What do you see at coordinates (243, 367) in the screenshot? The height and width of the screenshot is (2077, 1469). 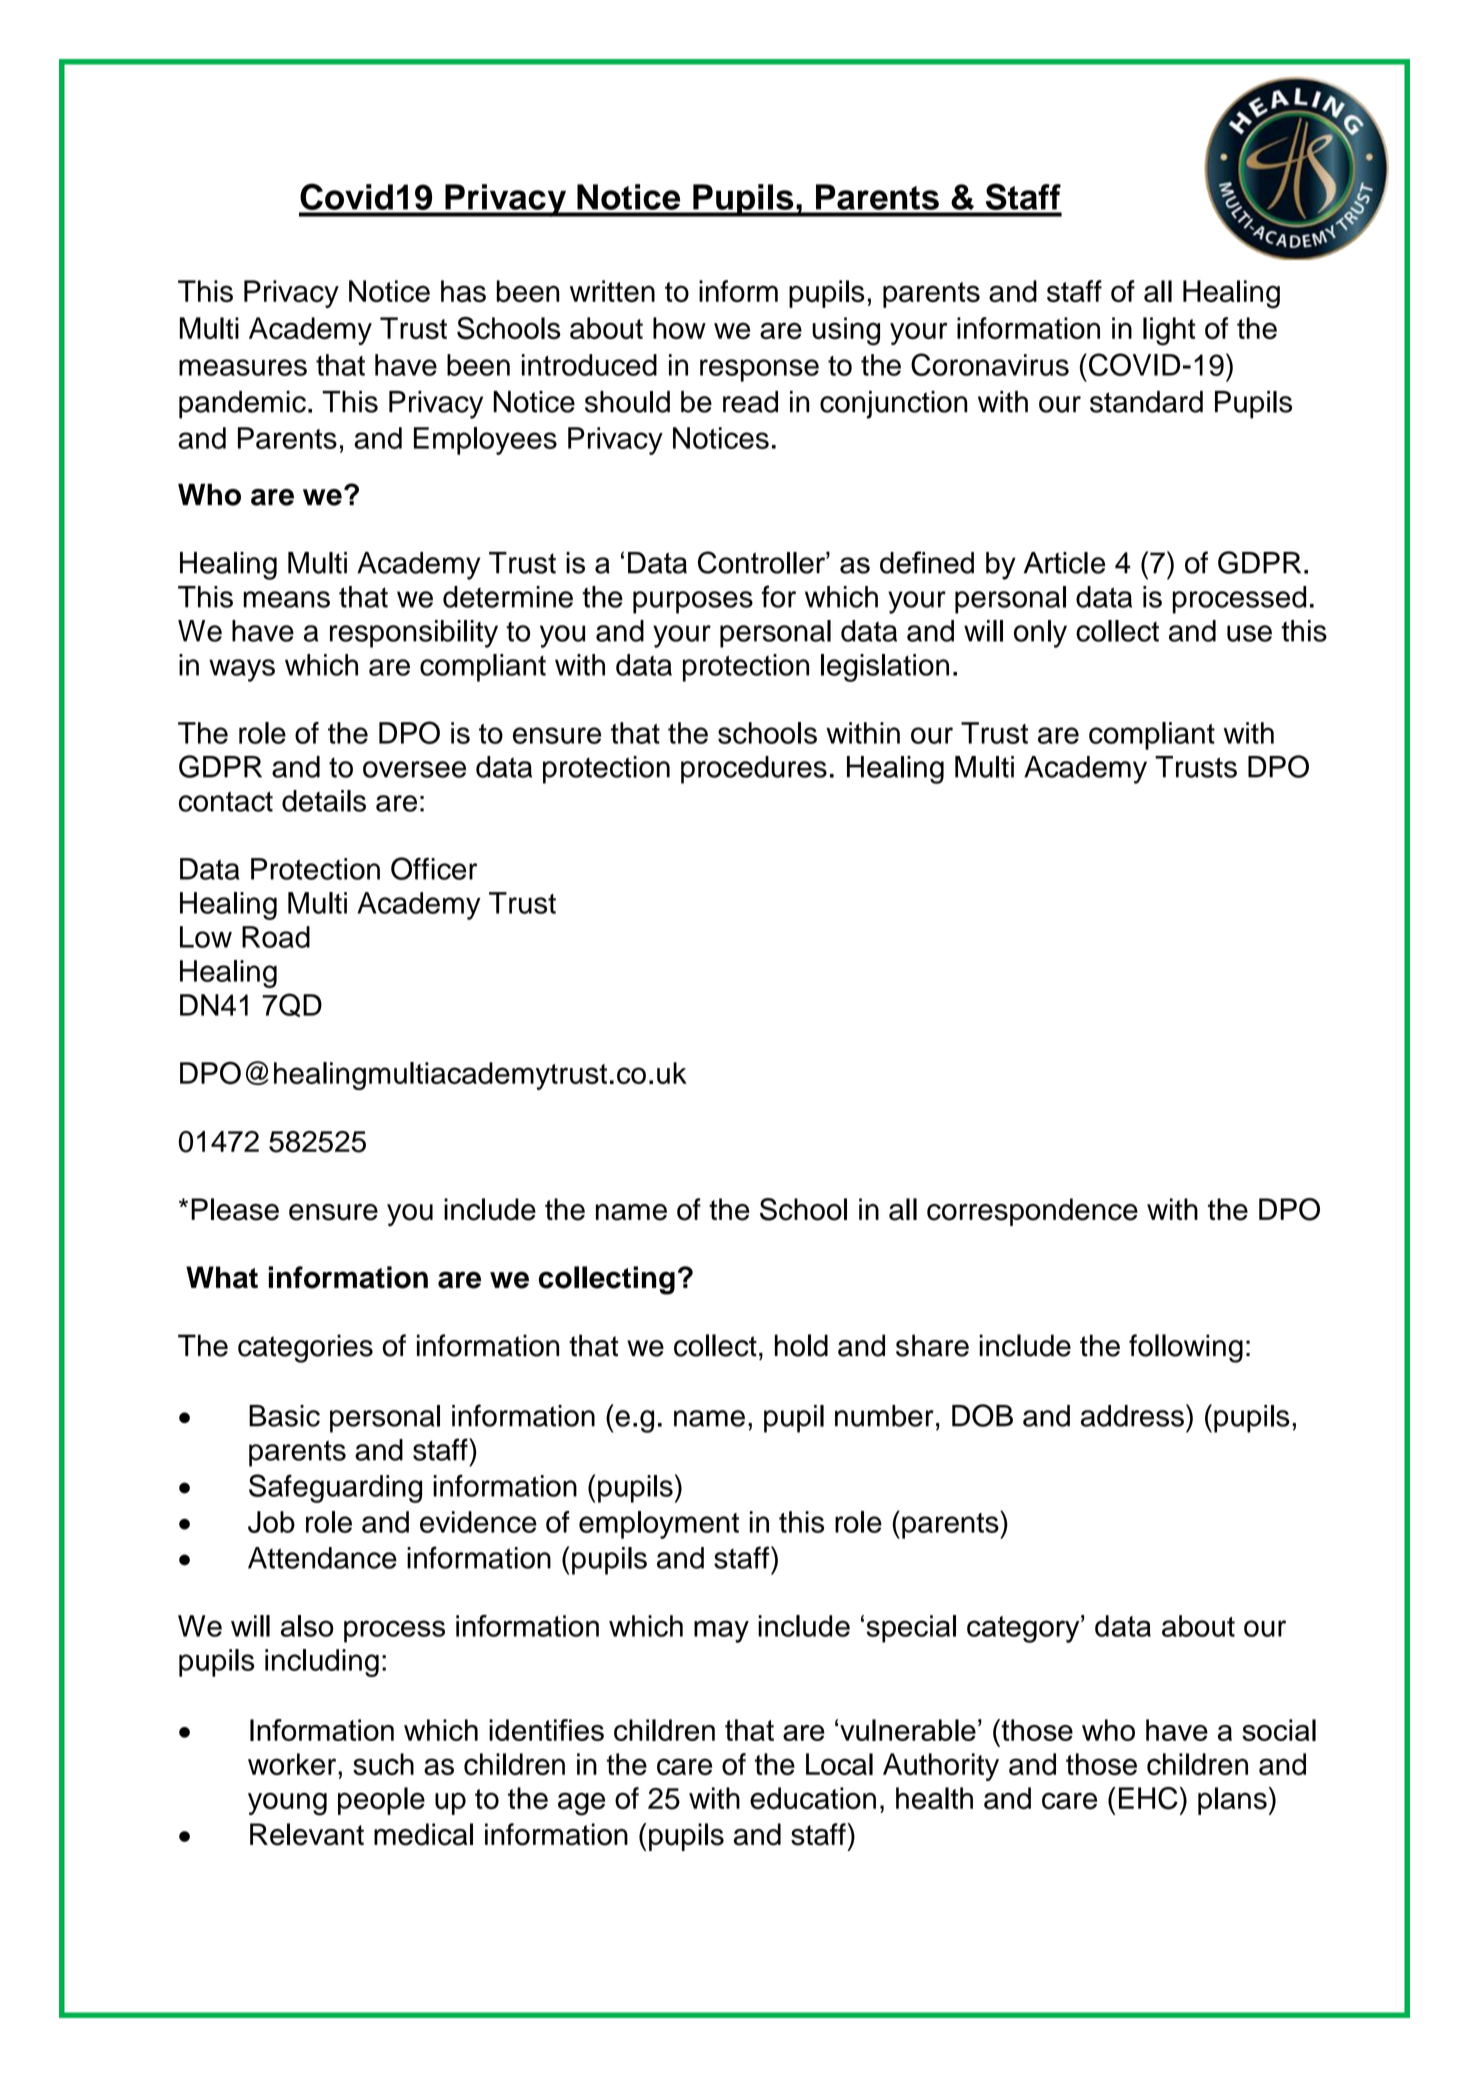 I see `measures` at bounding box center [243, 367].
